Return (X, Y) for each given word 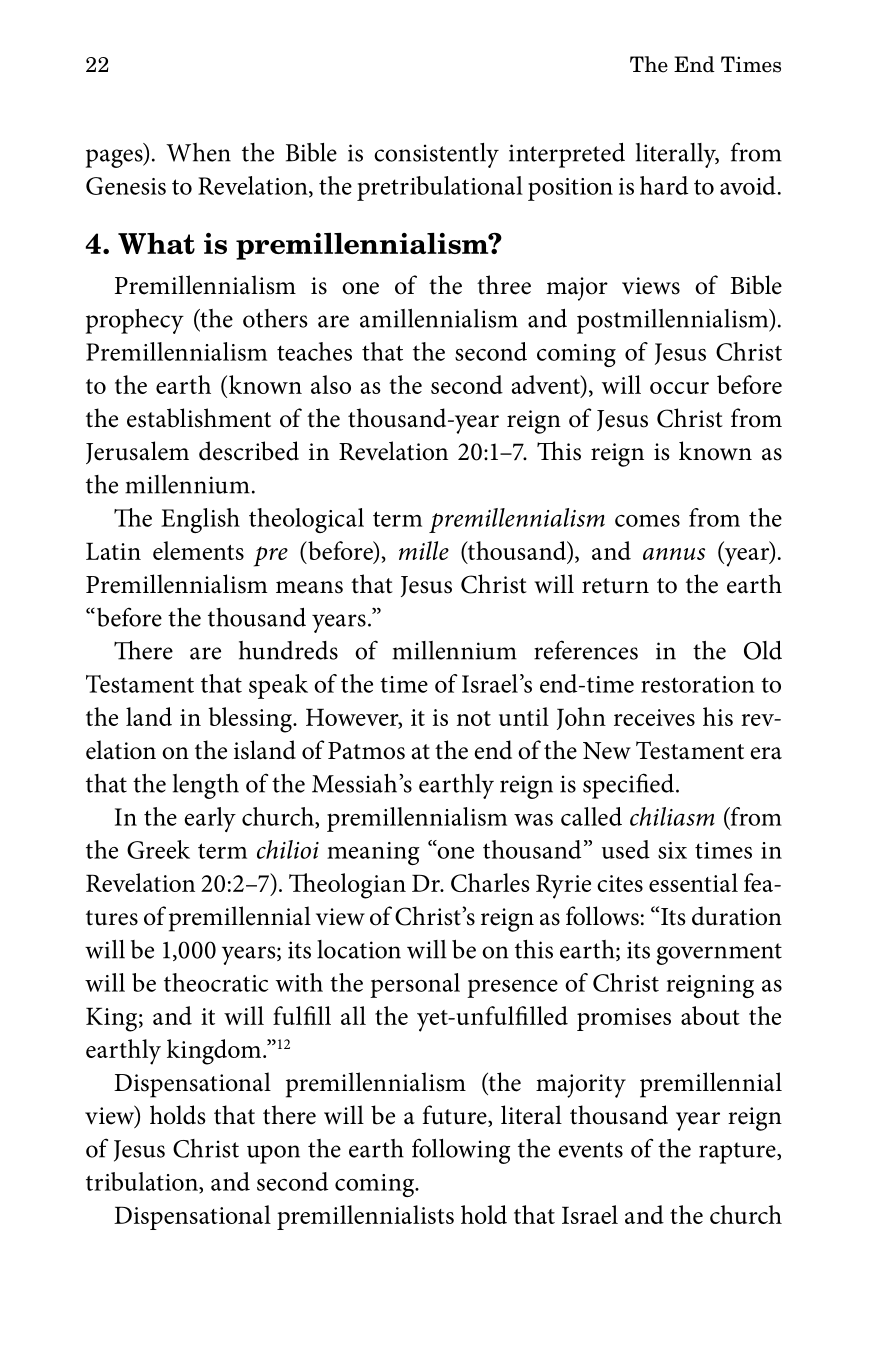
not (474, 718)
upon (273, 1154)
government (719, 954)
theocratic (216, 982)
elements (198, 550)
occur (679, 388)
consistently (436, 155)
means (309, 587)
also (331, 384)
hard (664, 185)
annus (674, 554)
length (206, 786)
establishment (199, 418)
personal (415, 985)
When (198, 152)
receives (654, 717)
